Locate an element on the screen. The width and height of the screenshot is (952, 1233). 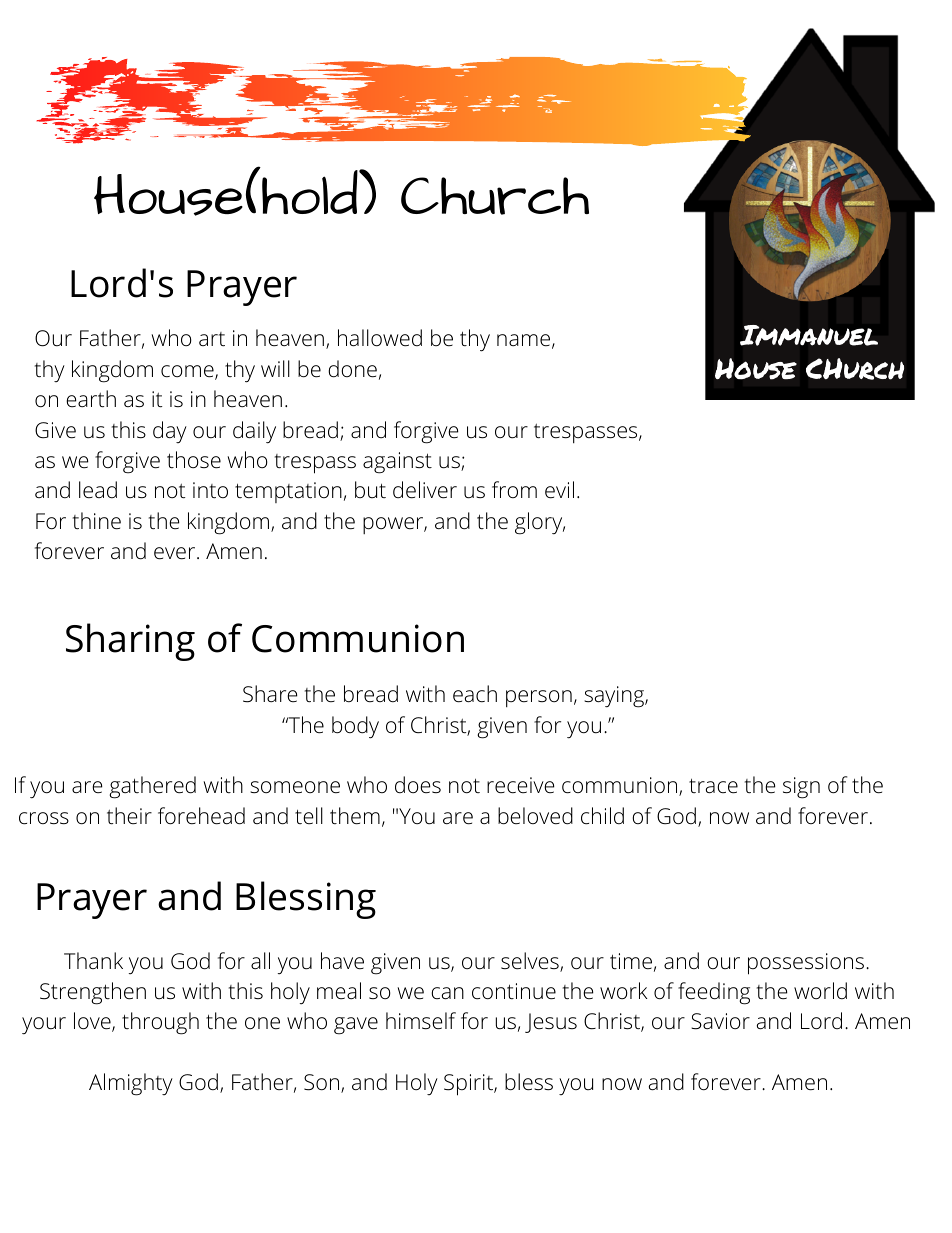
their is located at coordinates (129, 816).
